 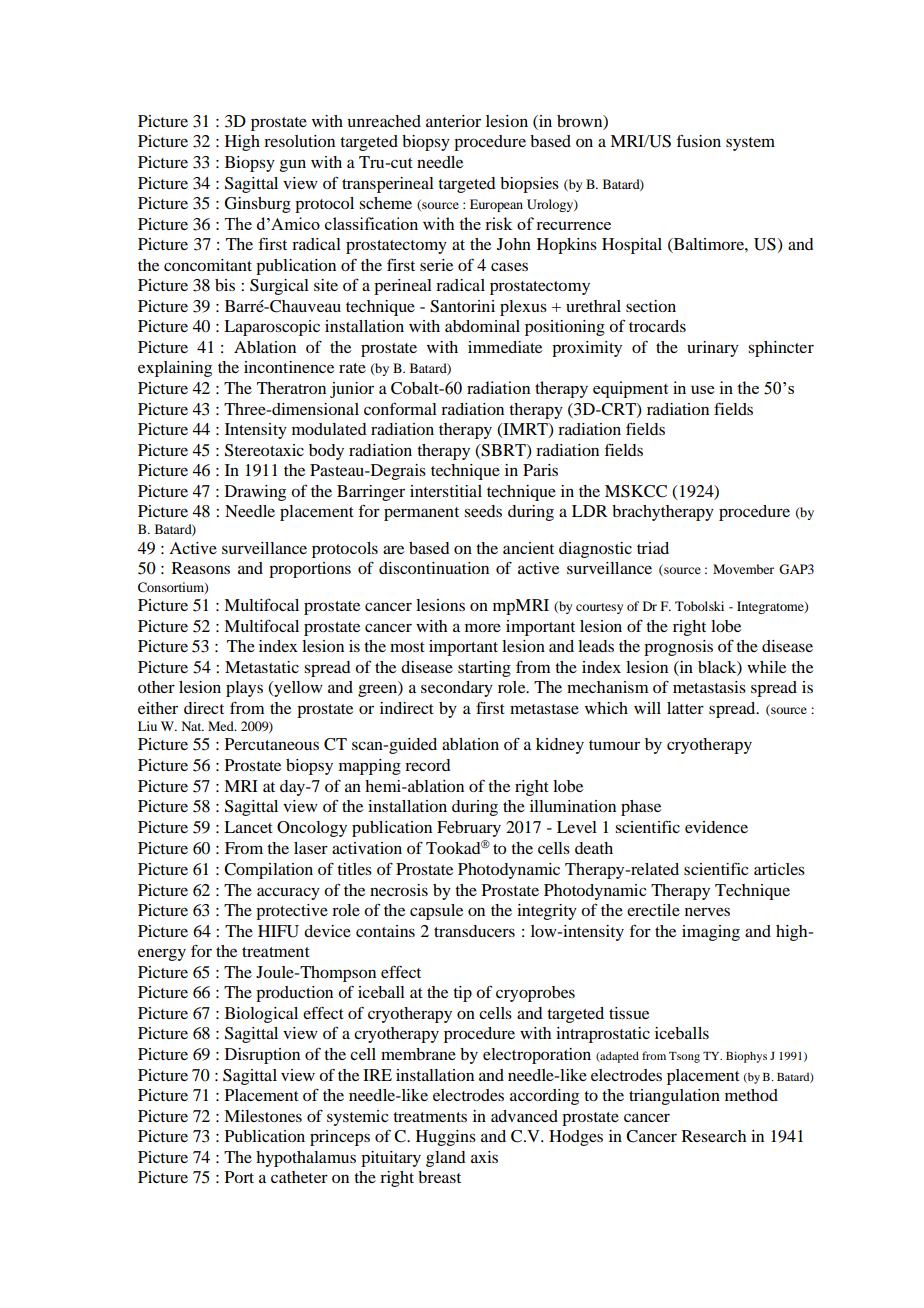 What do you see at coordinates (446, 1138) in the screenshot?
I see `Huggins` at bounding box center [446, 1138].
